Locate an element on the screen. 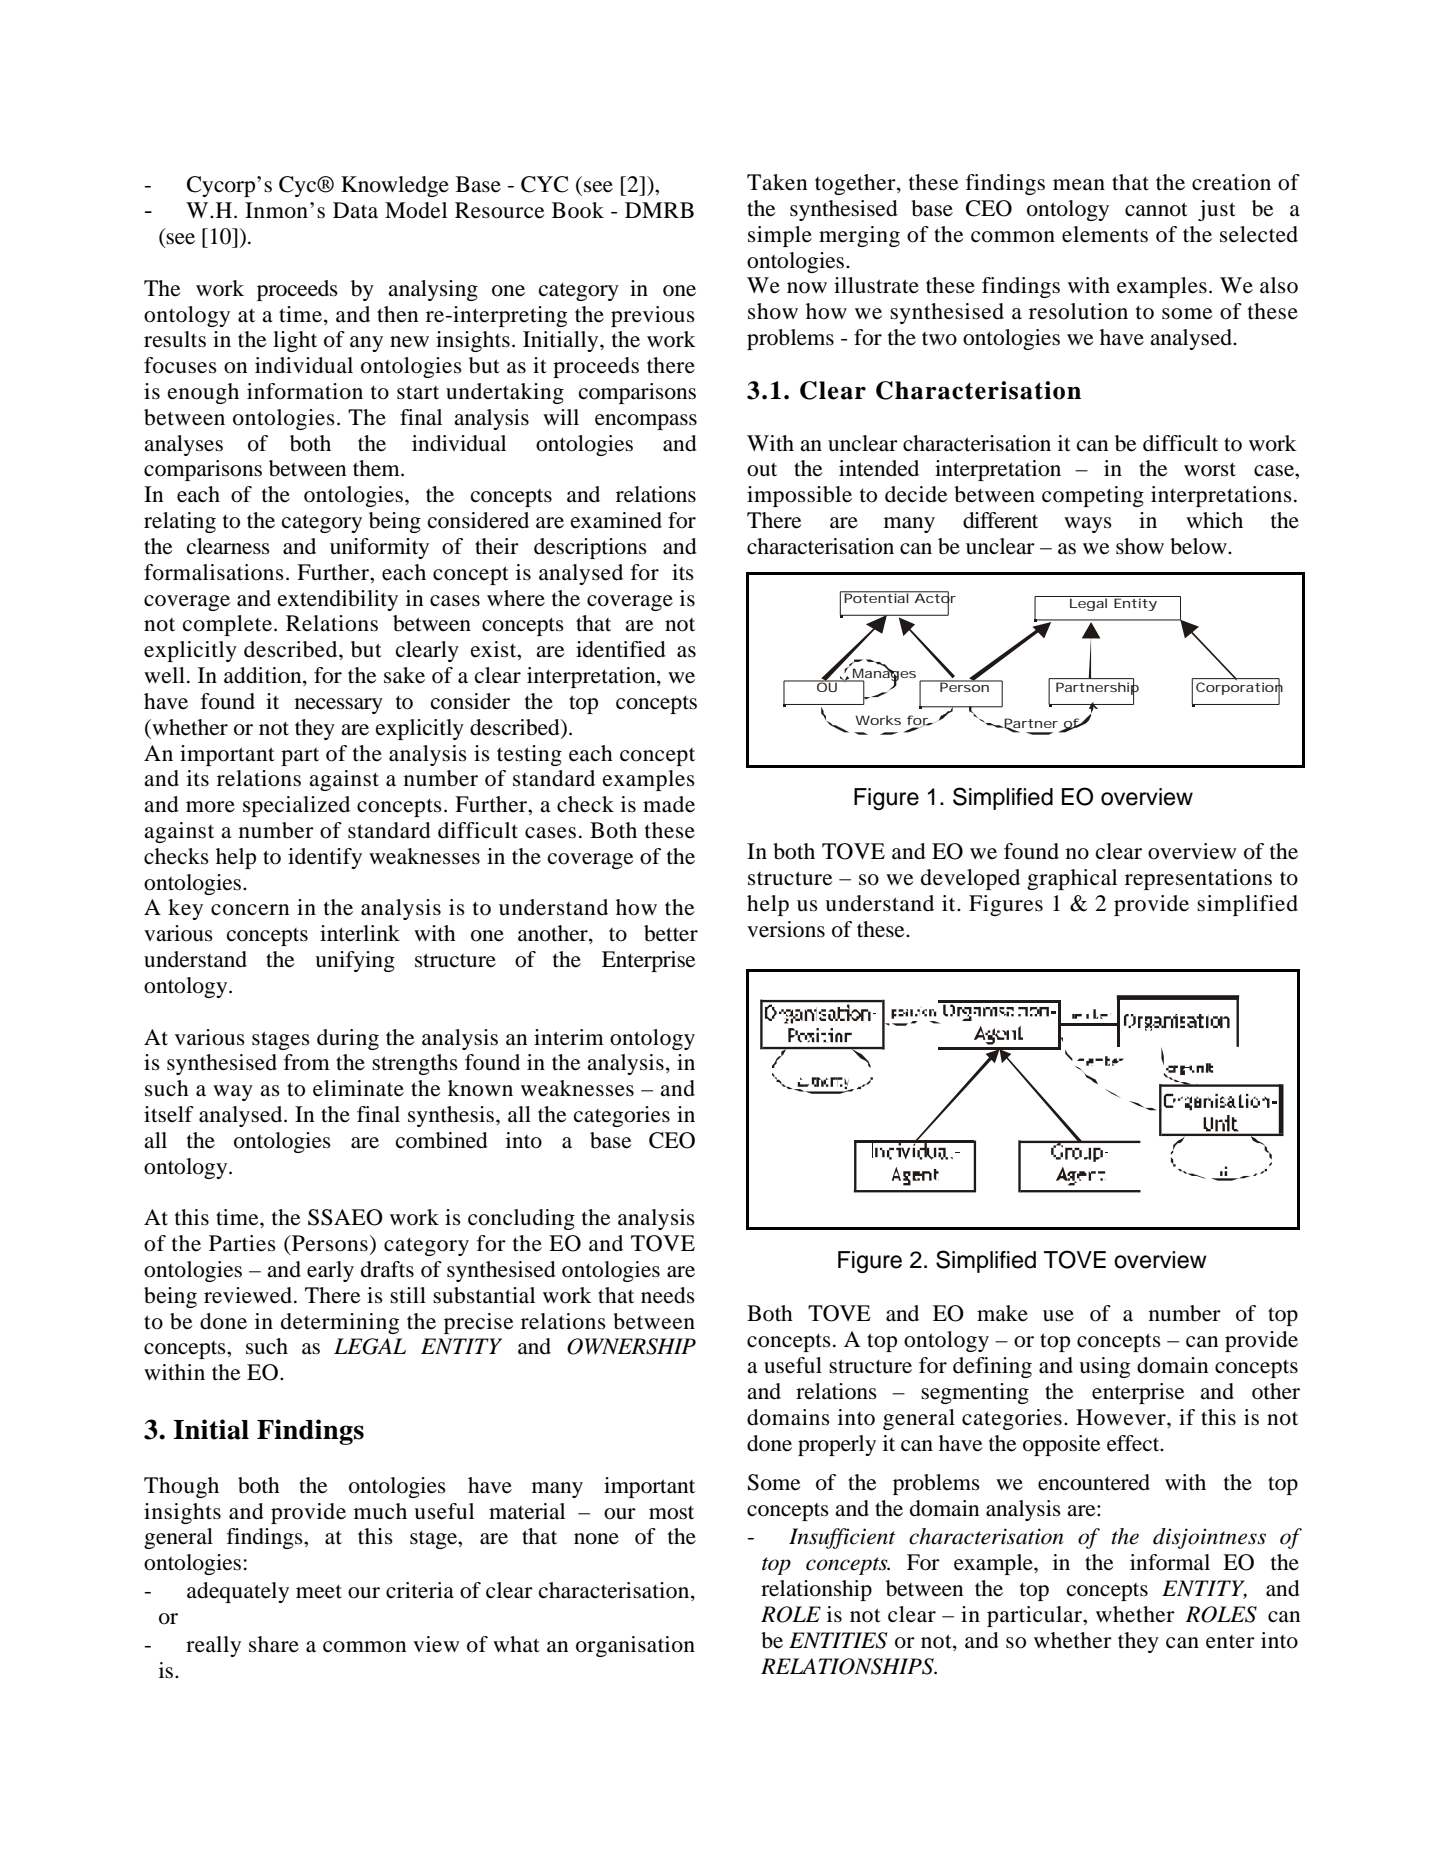 This screenshot has width=1436, height=1859. meet is located at coordinates (319, 1592).
